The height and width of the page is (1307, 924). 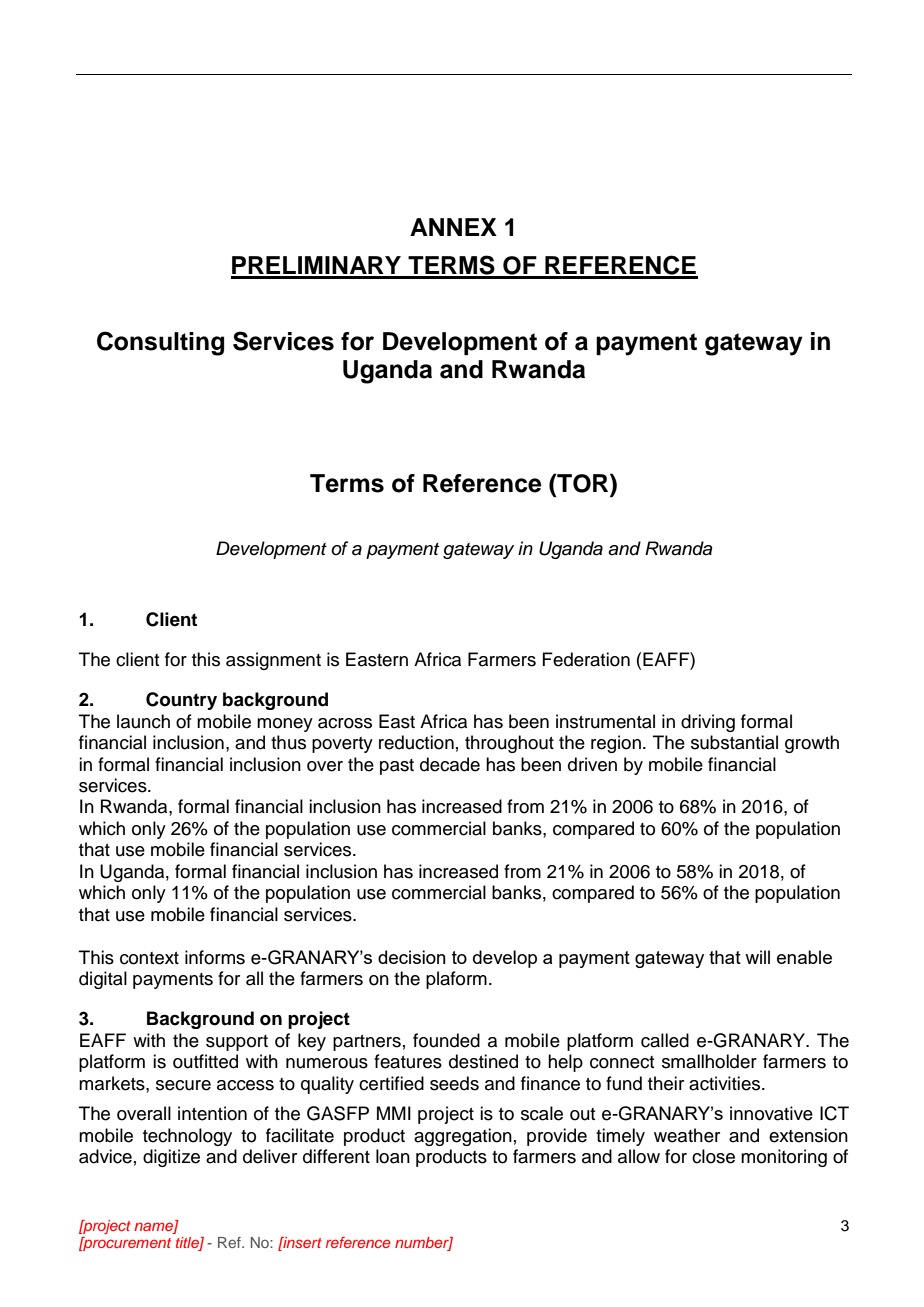 What do you see at coordinates (586, 659) in the page?
I see `Federation` at bounding box center [586, 659].
